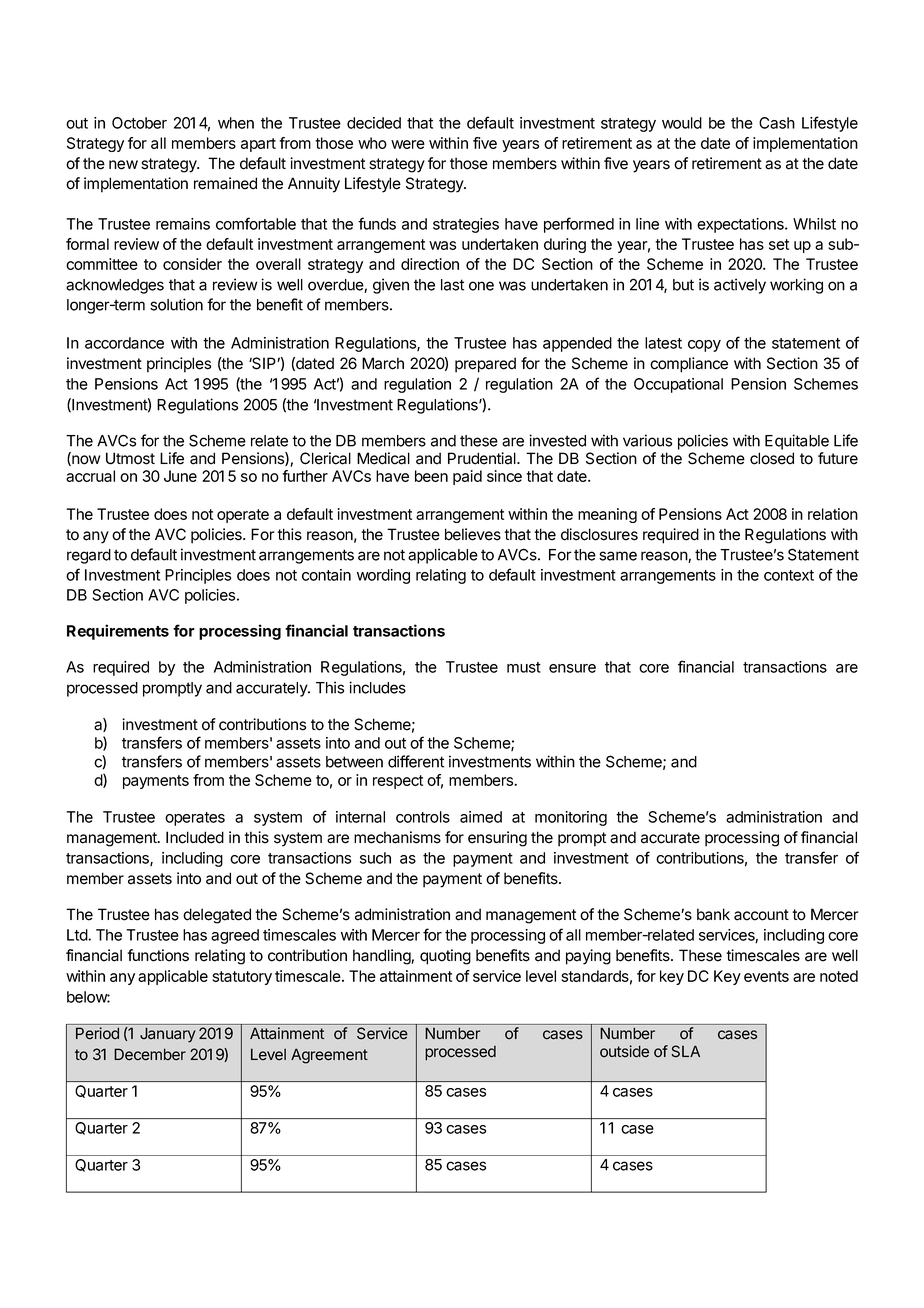 This screenshot has width=924, height=1308. I want to click on account, so click(761, 915).
